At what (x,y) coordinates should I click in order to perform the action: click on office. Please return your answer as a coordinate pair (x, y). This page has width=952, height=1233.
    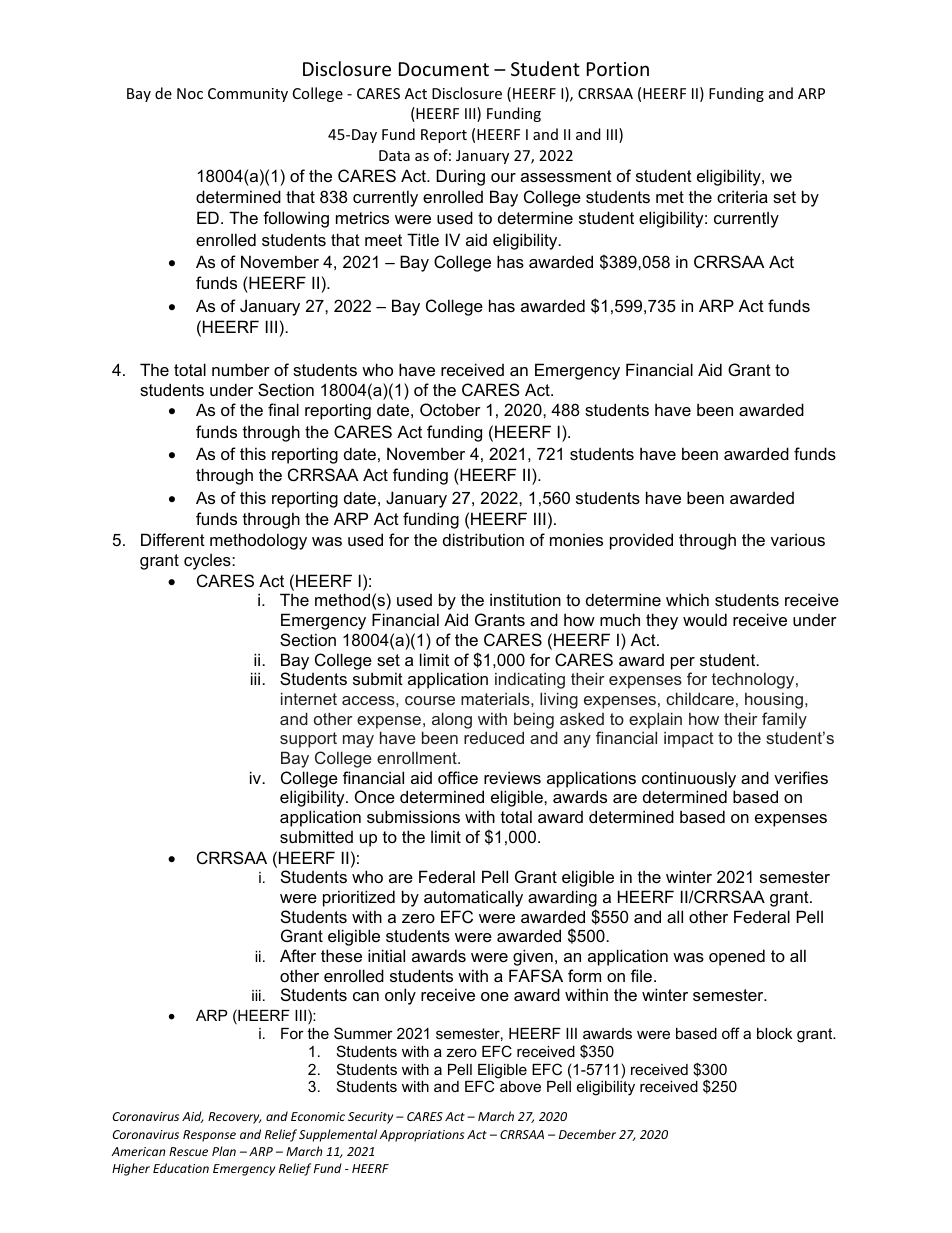
    Looking at the image, I should click on (458, 777).
